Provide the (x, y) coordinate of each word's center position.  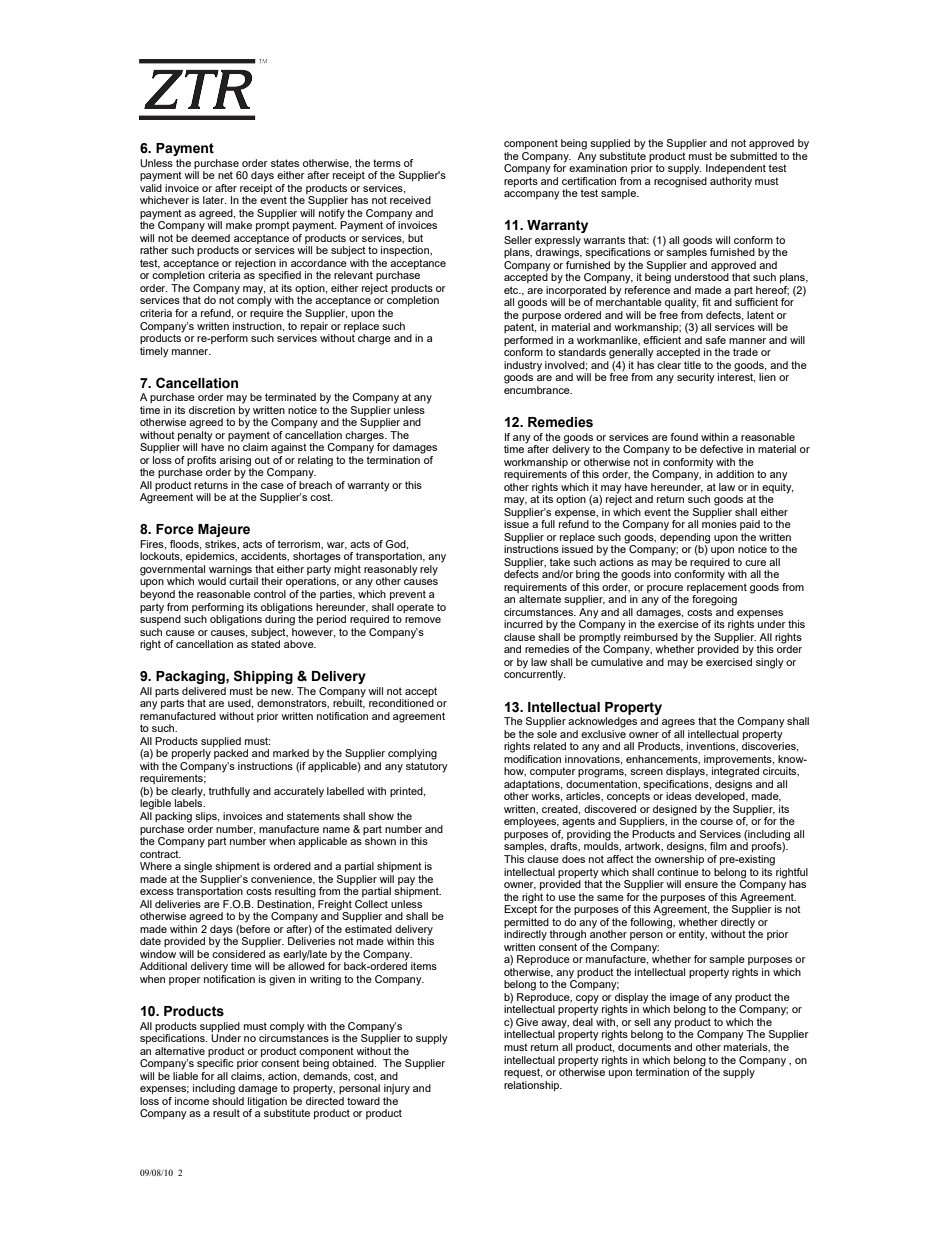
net (225, 175)
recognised (680, 181)
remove (423, 620)
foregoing (714, 600)
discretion (212, 410)
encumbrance (538, 390)
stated (265, 643)
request (523, 1073)
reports (521, 182)
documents (644, 1047)
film (718, 846)
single (198, 867)
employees (531, 822)
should (228, 1099)
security (696, 378)
